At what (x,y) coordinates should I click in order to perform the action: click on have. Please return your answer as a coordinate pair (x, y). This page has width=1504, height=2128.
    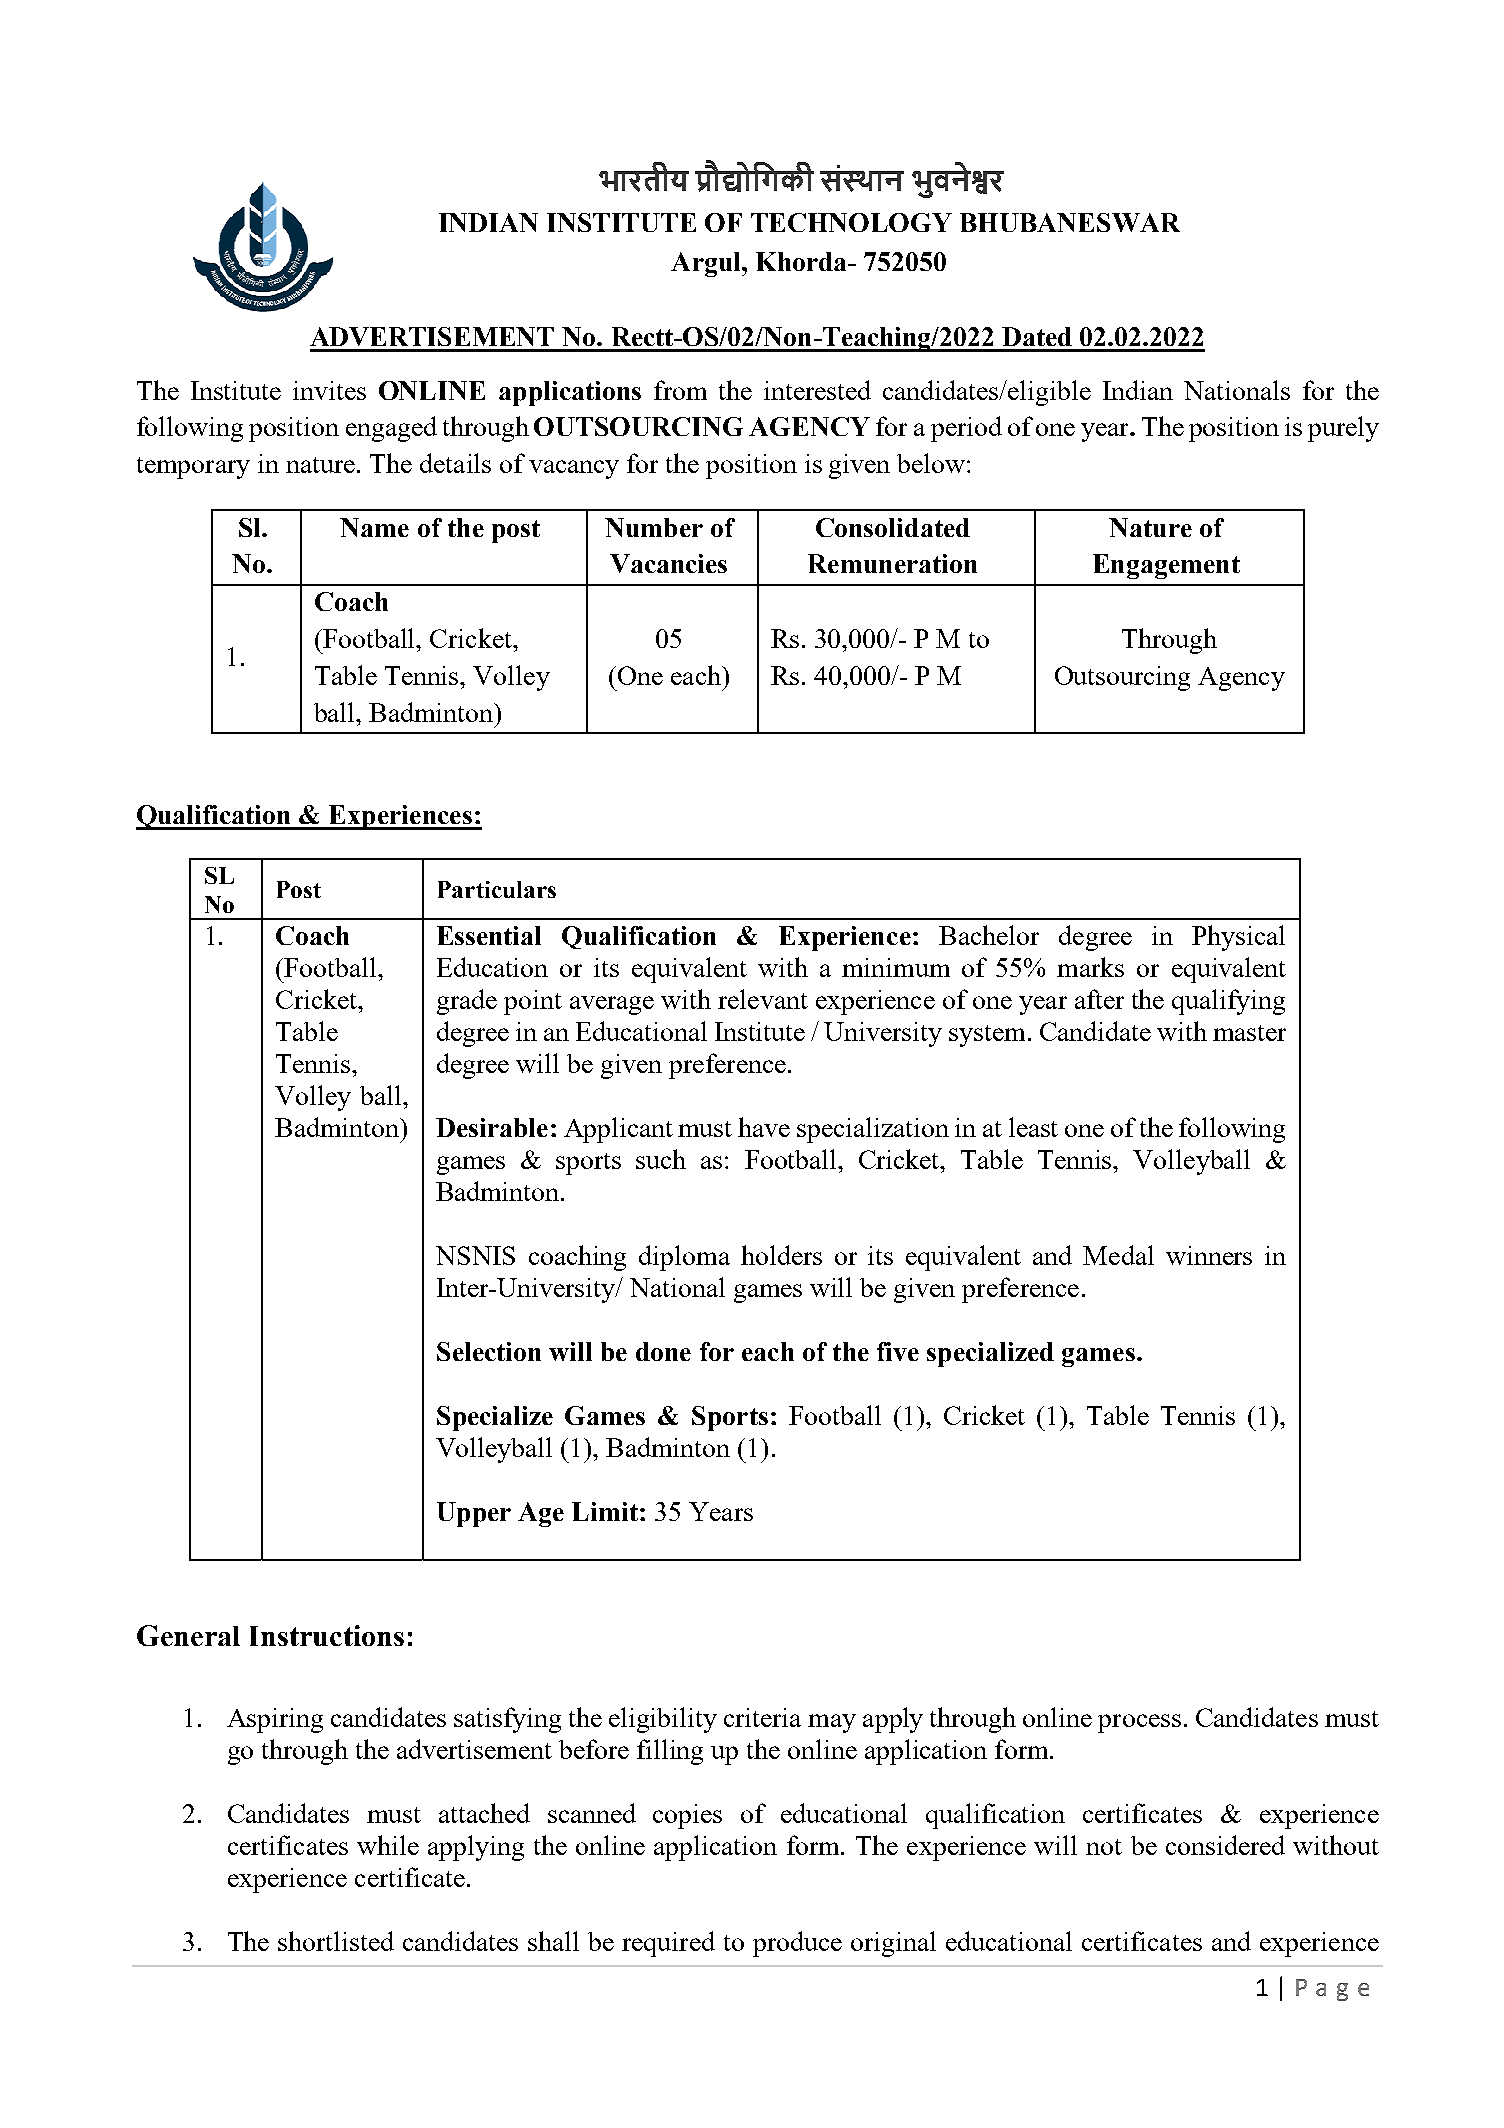
    Looking at the image, I should click on (764, 1127).
